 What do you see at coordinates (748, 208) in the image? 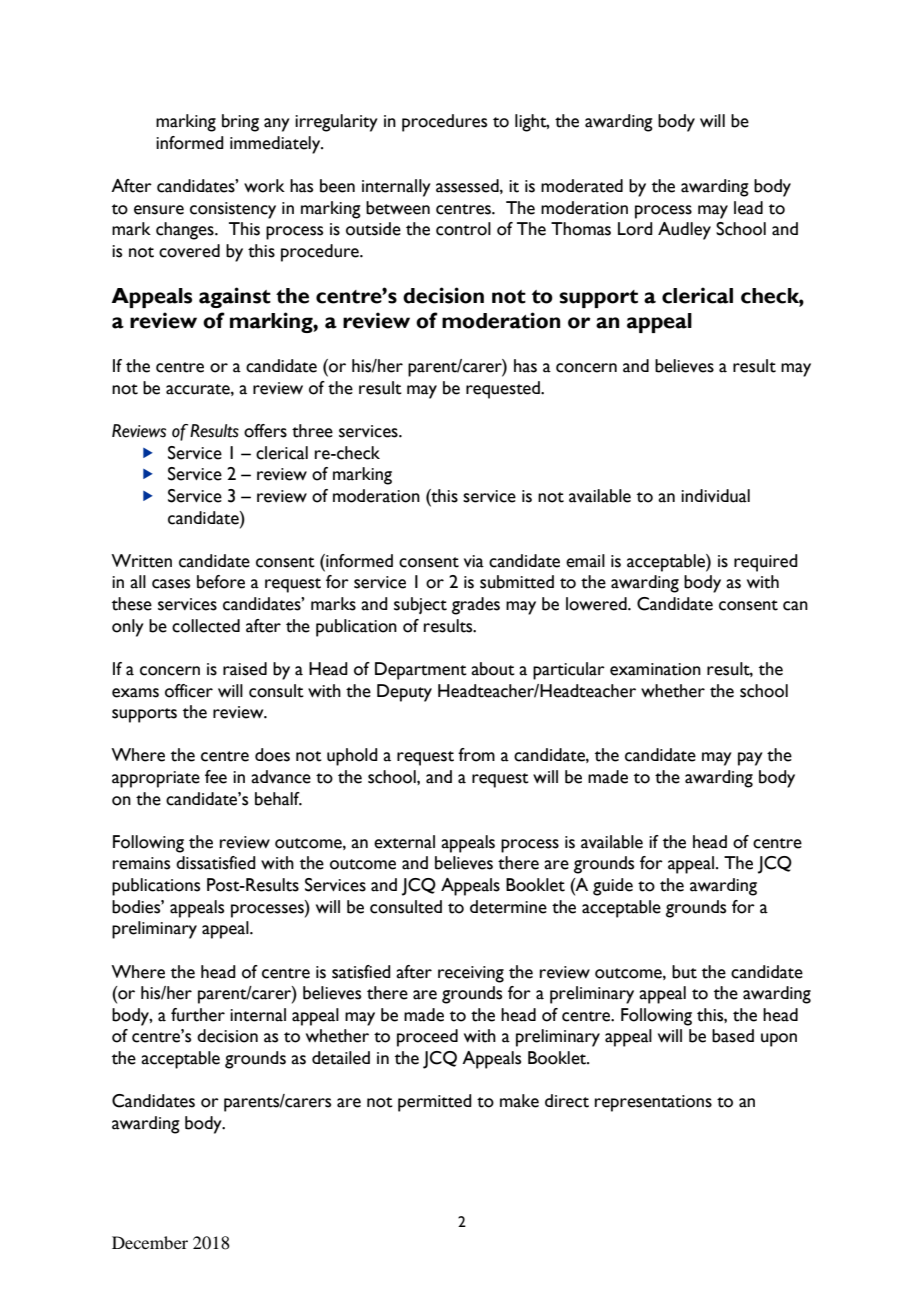
I see `lead` at bounding box center [748, 208].
